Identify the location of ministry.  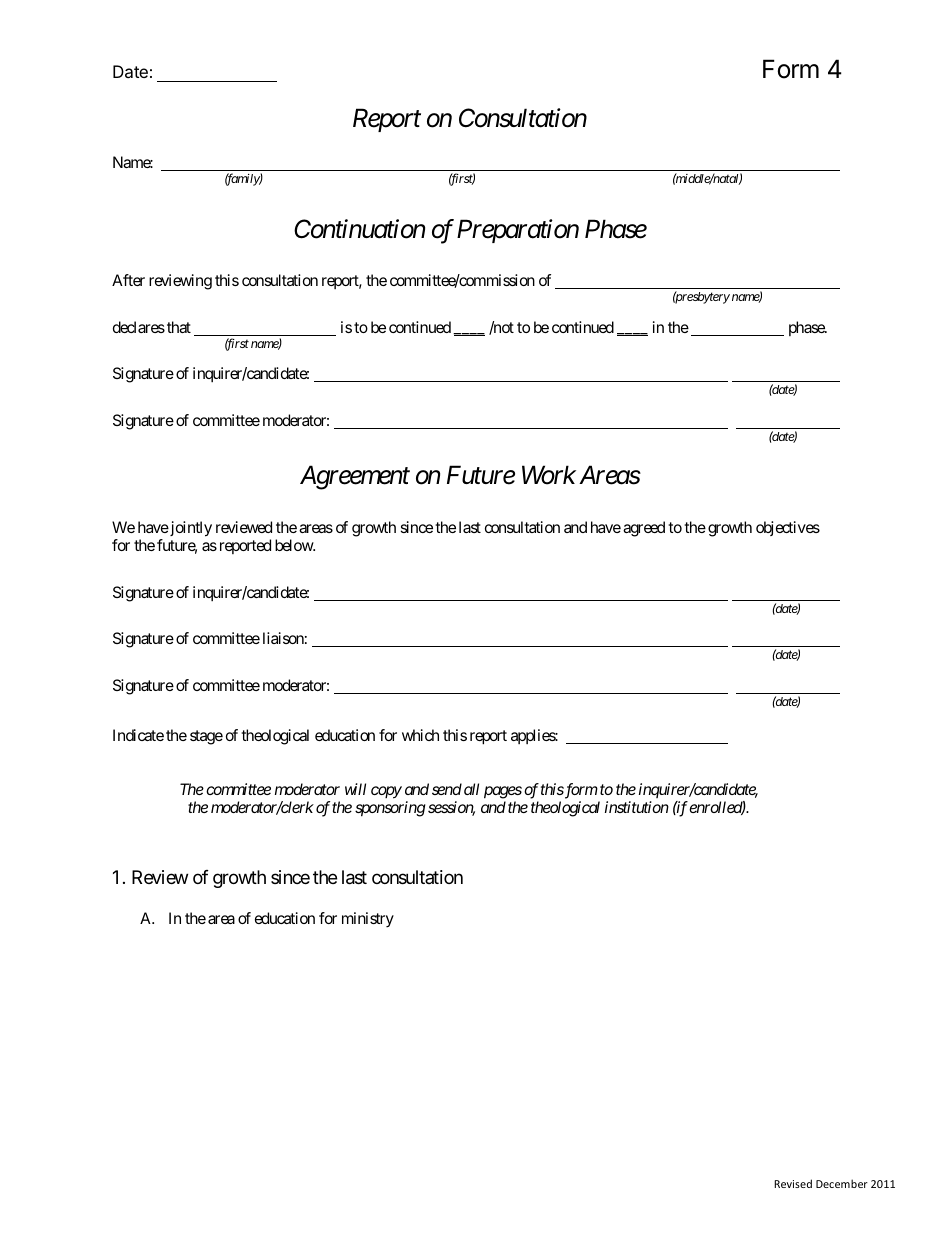
(368, 920).
